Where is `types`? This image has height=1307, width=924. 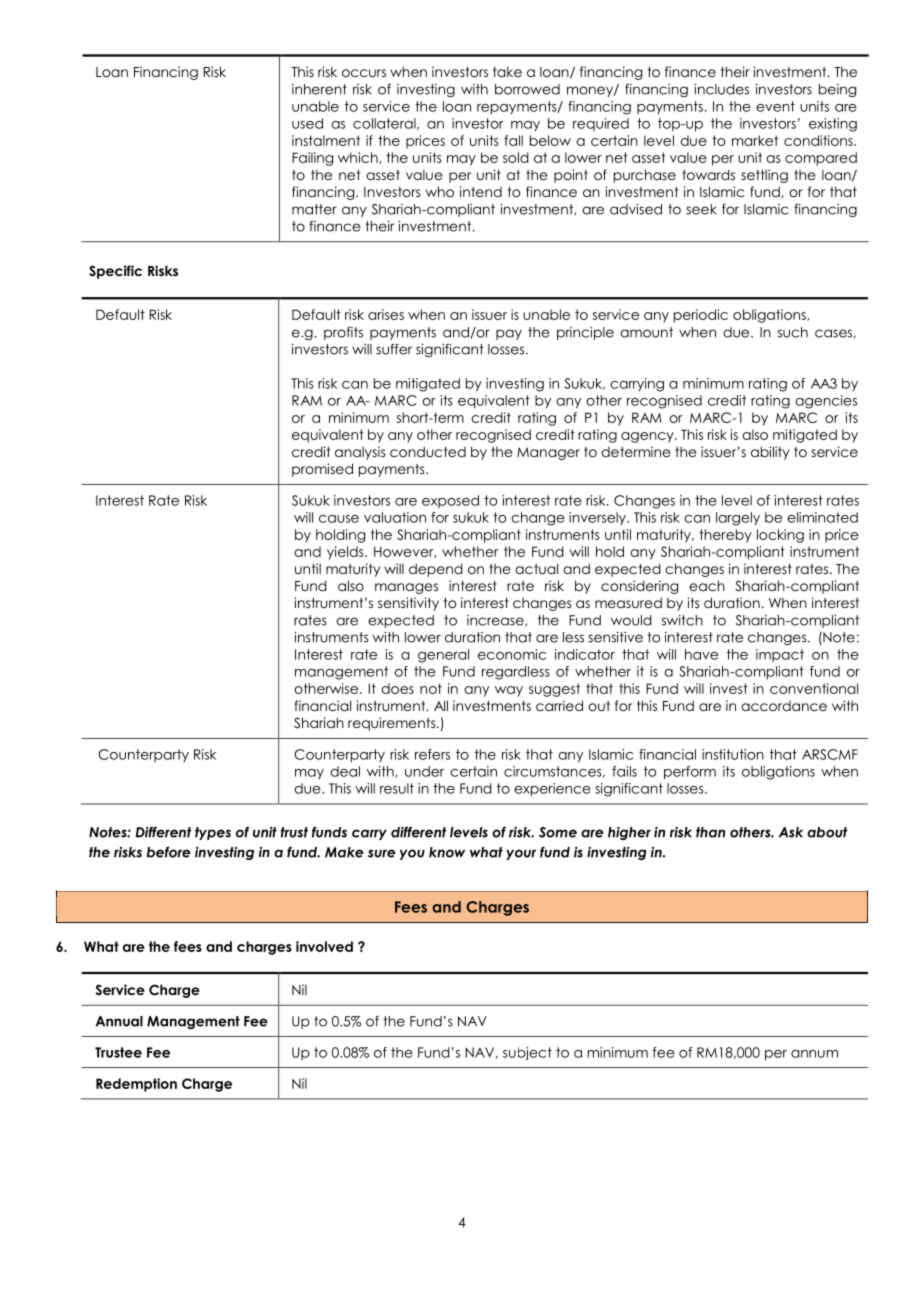
types is located at coordinates (213, 833).
